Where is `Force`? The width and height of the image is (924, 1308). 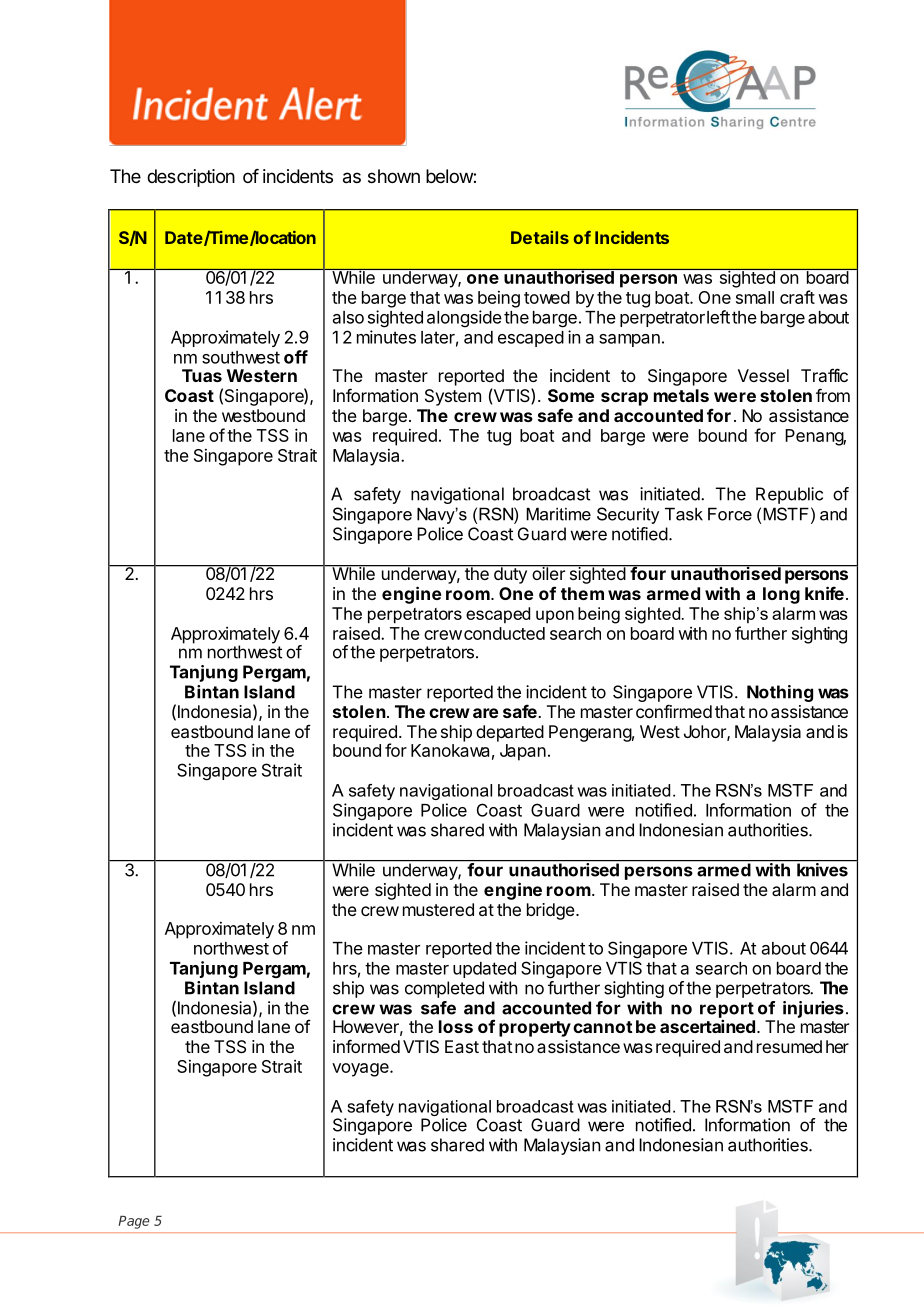
Force is located at coordinates (730, 514).
